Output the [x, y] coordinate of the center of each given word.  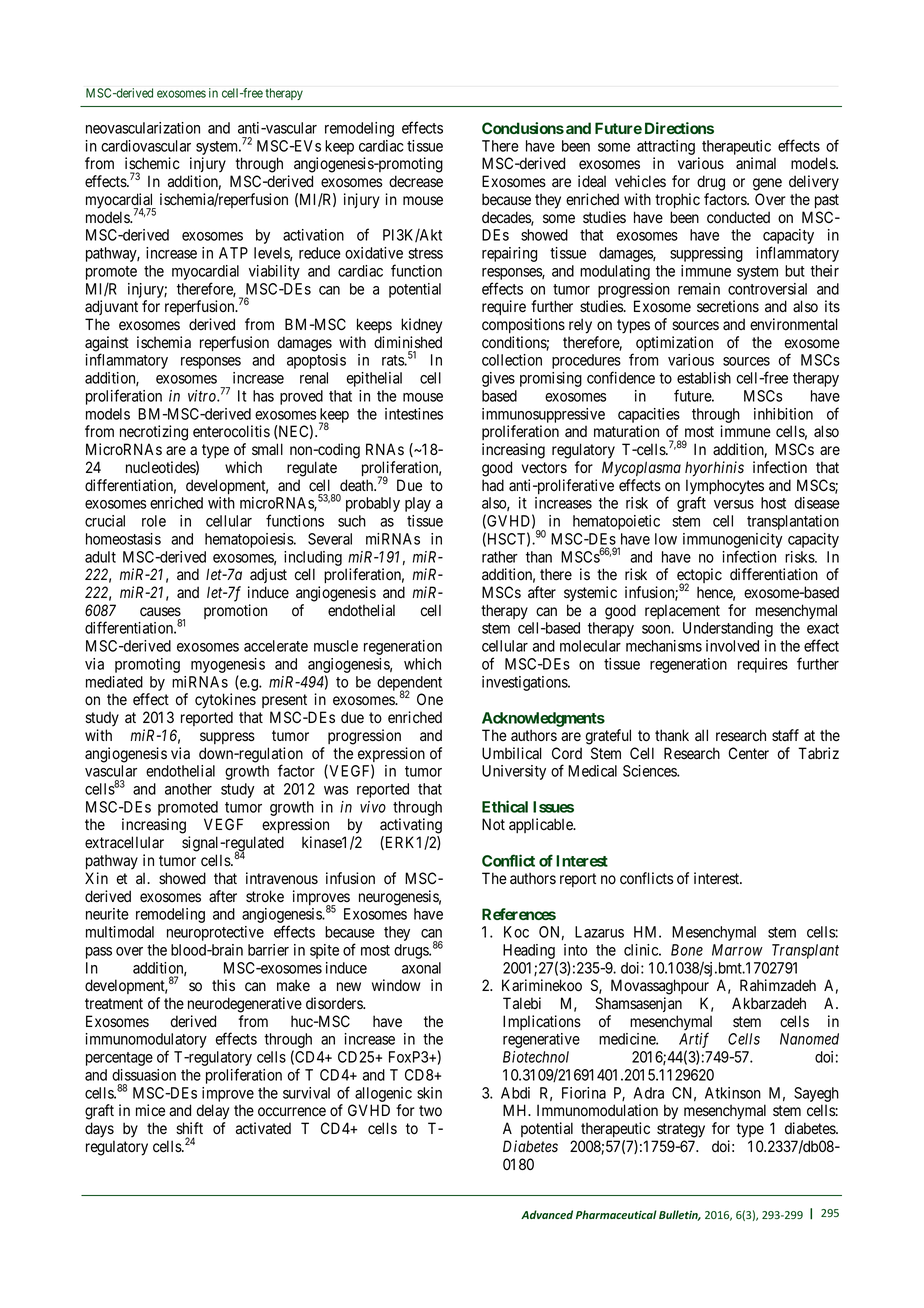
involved [732, 646]
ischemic [152, 163]
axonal [421, 968]
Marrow [737, 950]
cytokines [225, 701]
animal [756, 163]
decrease [416, 181]
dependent [409, 684]
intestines [414, 414]
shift [189, 1128]
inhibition [783, 414]
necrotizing [154, 433]
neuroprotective [215, 933]
